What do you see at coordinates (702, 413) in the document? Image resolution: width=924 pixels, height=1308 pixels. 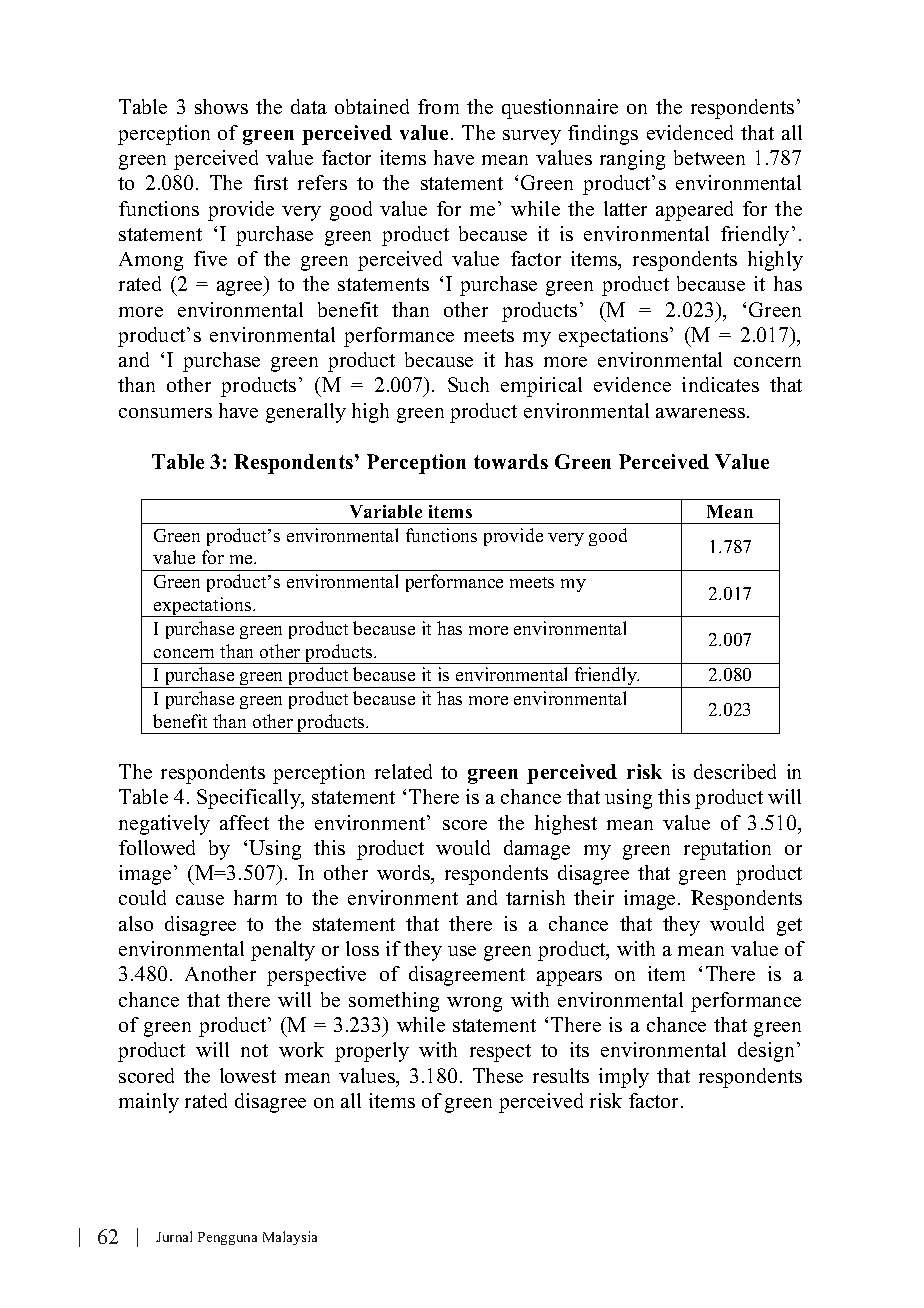 I see `awareness` at bounding box center [702, 413].
